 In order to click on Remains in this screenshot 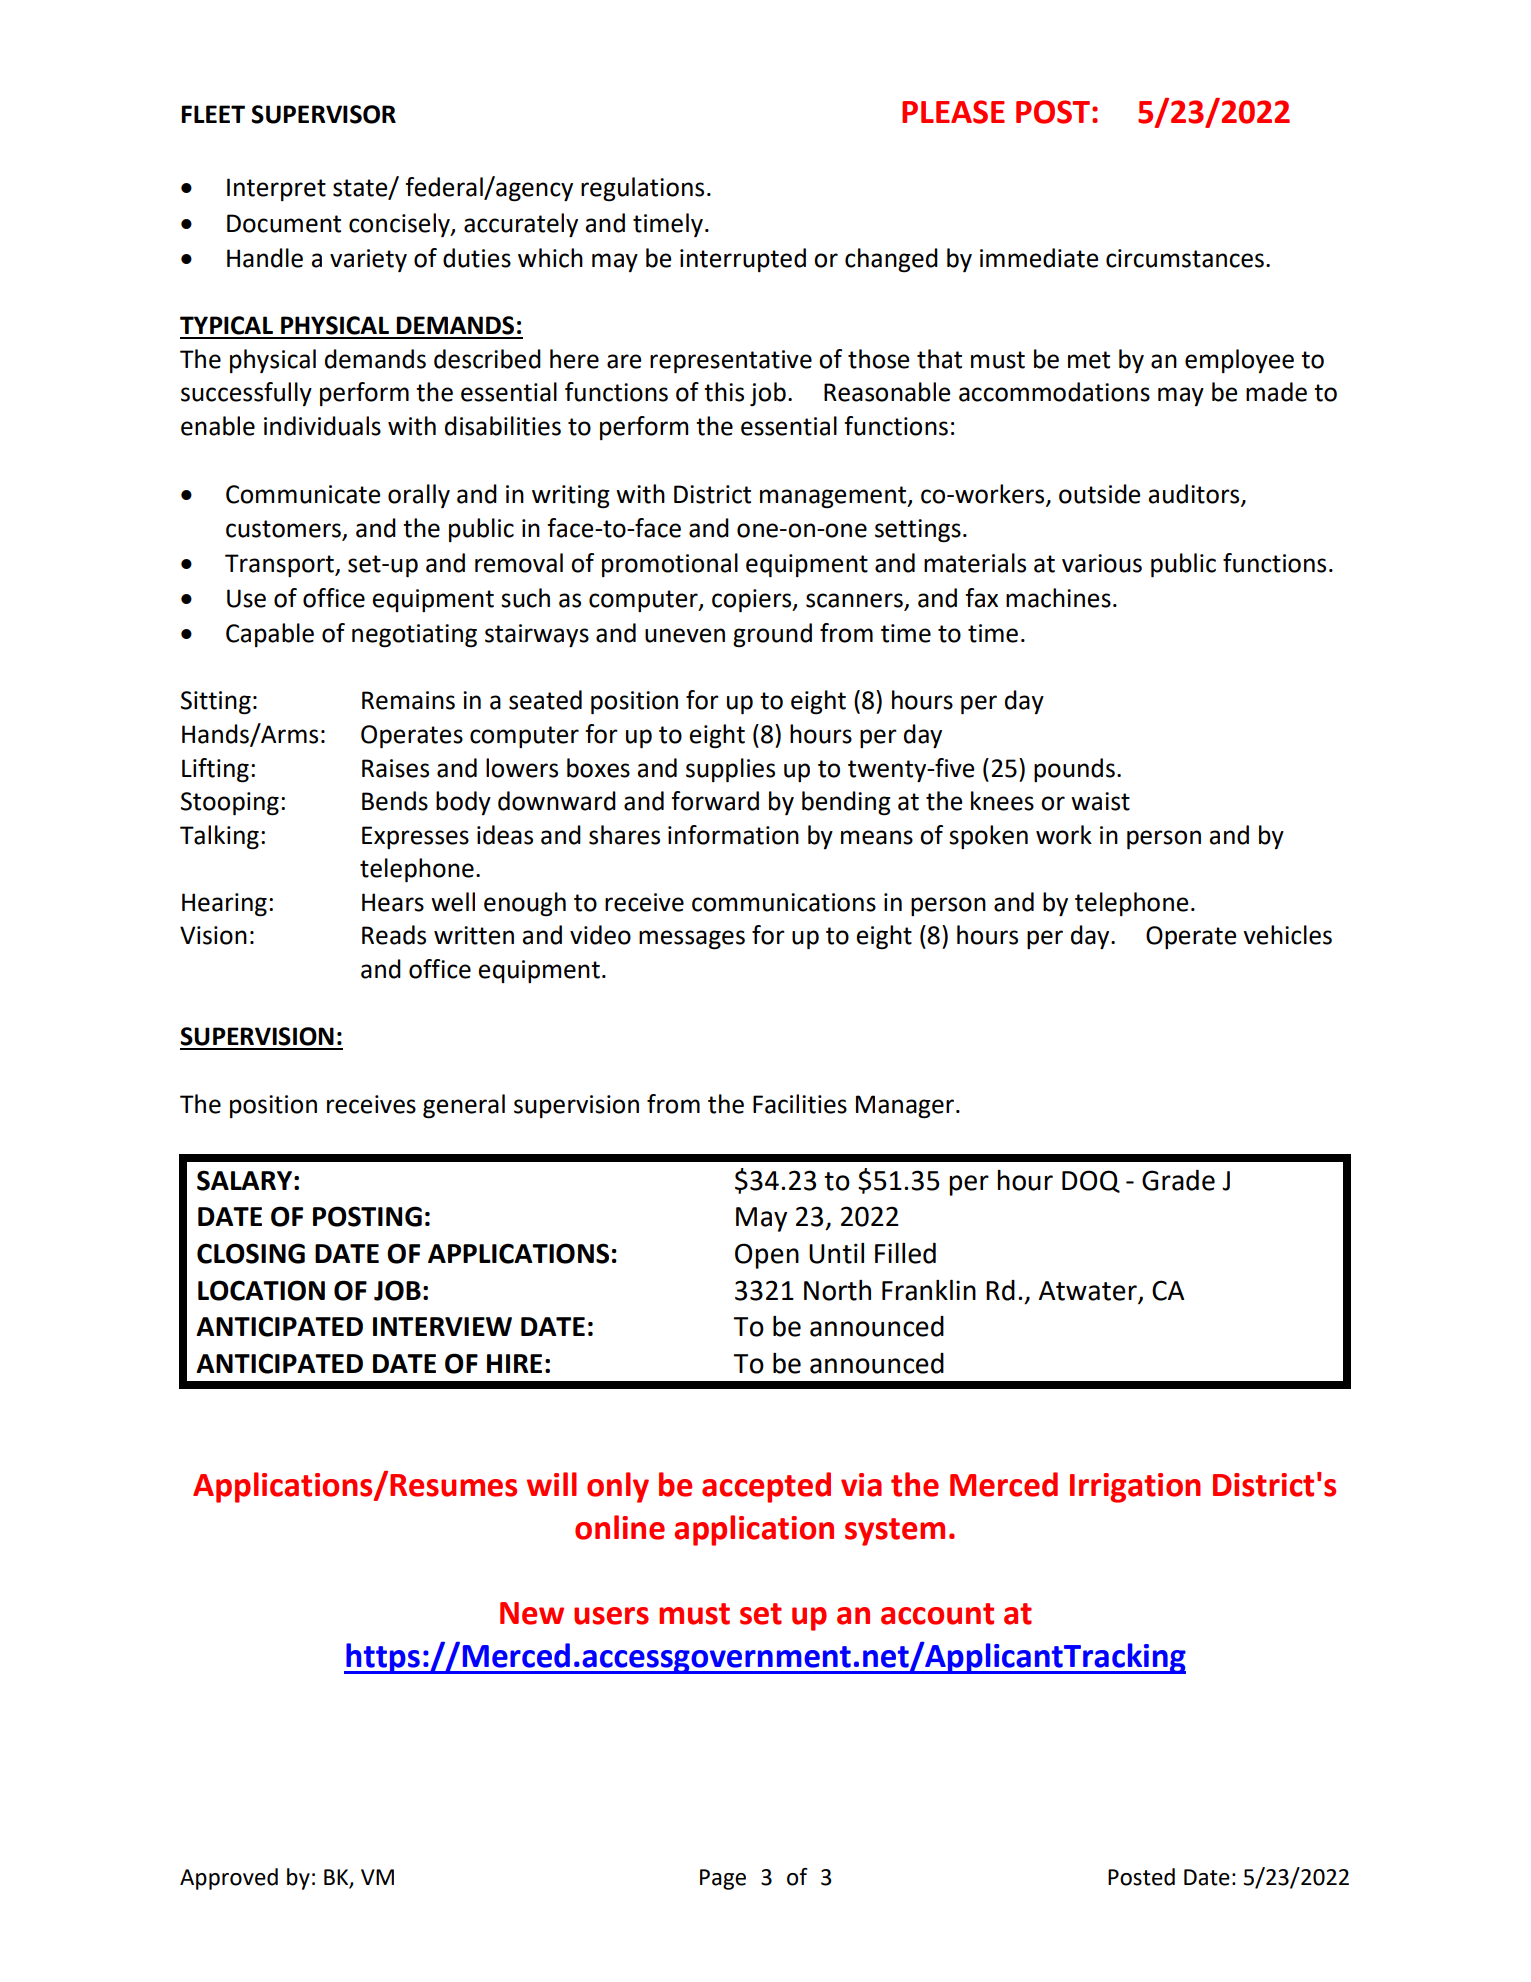, I will do `click(408, 700)`.
